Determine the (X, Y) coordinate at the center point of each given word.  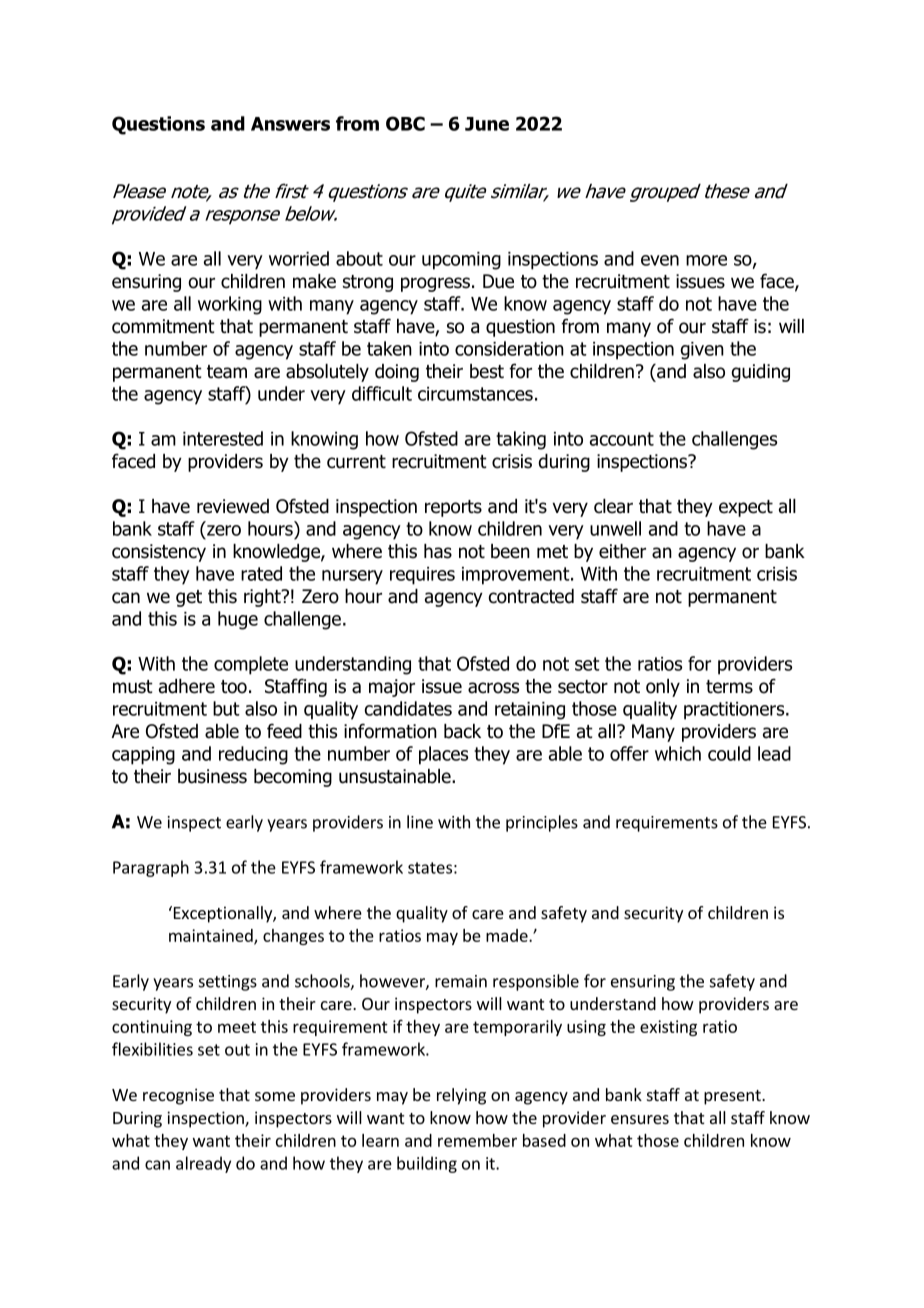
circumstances (475, 394)
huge (238, 620)
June (487, 124)
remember (477, 1140)
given (702, 351)
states (430, 868)
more (706, 260)
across (493, 688)
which (678, 753)
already (203, 1164)
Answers (290, 124)
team (227, 372)
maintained (212, 936)
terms (729, 687)
